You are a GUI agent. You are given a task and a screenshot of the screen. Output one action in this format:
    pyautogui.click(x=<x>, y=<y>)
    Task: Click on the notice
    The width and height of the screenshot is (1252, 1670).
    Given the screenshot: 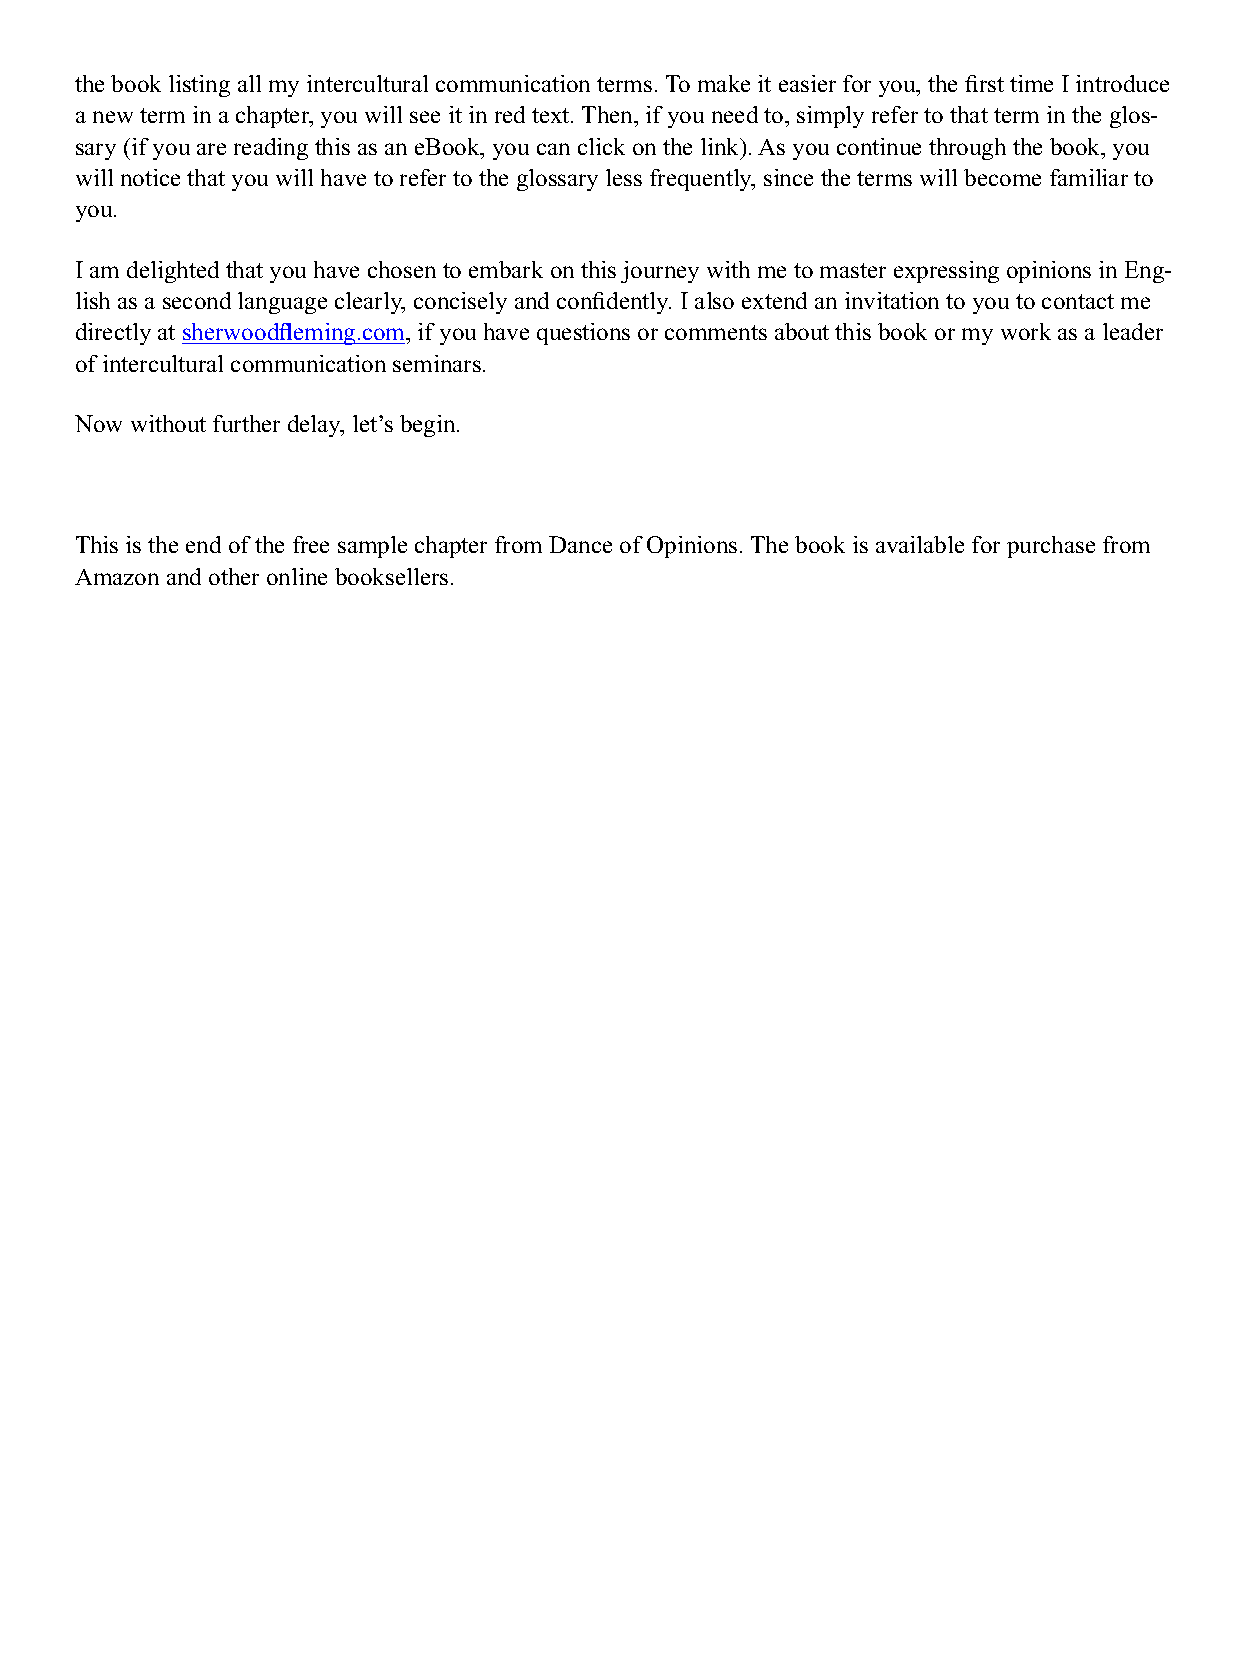 What is the action you would take?
    pyautogui.click(x=150, y=177)
